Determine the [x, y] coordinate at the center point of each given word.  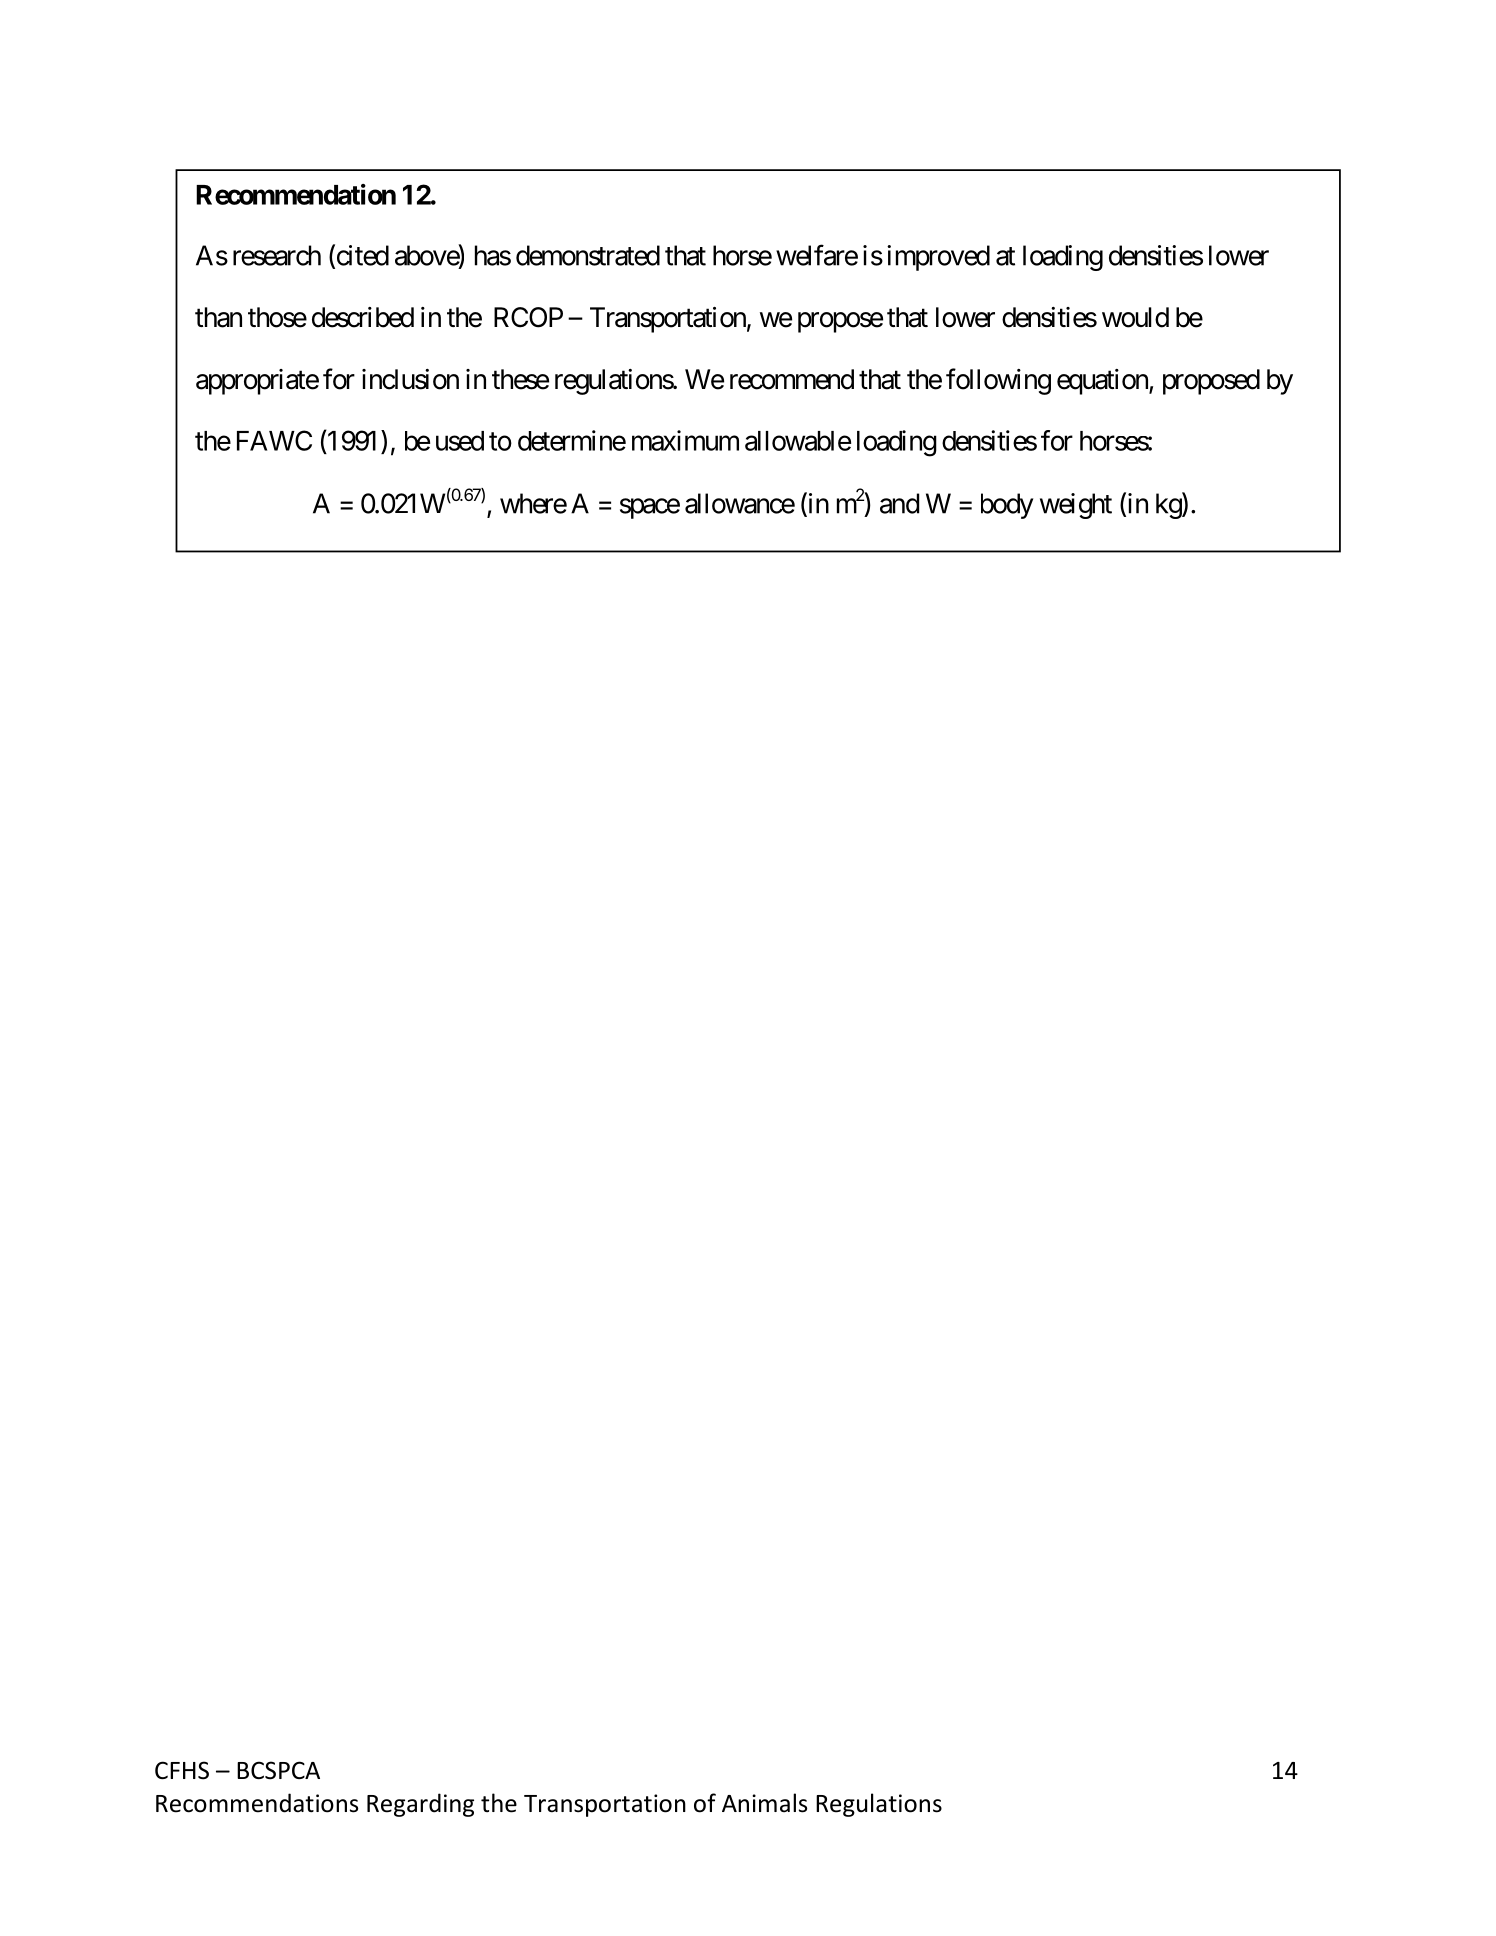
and [899, 503]
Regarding [420, 1805]
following [998, 381]
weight [1076, 506]
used [460, 441]
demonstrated [588, 255]
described [363, 317]
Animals [764, 1803]
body [1007, 506]
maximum [685, 440]
